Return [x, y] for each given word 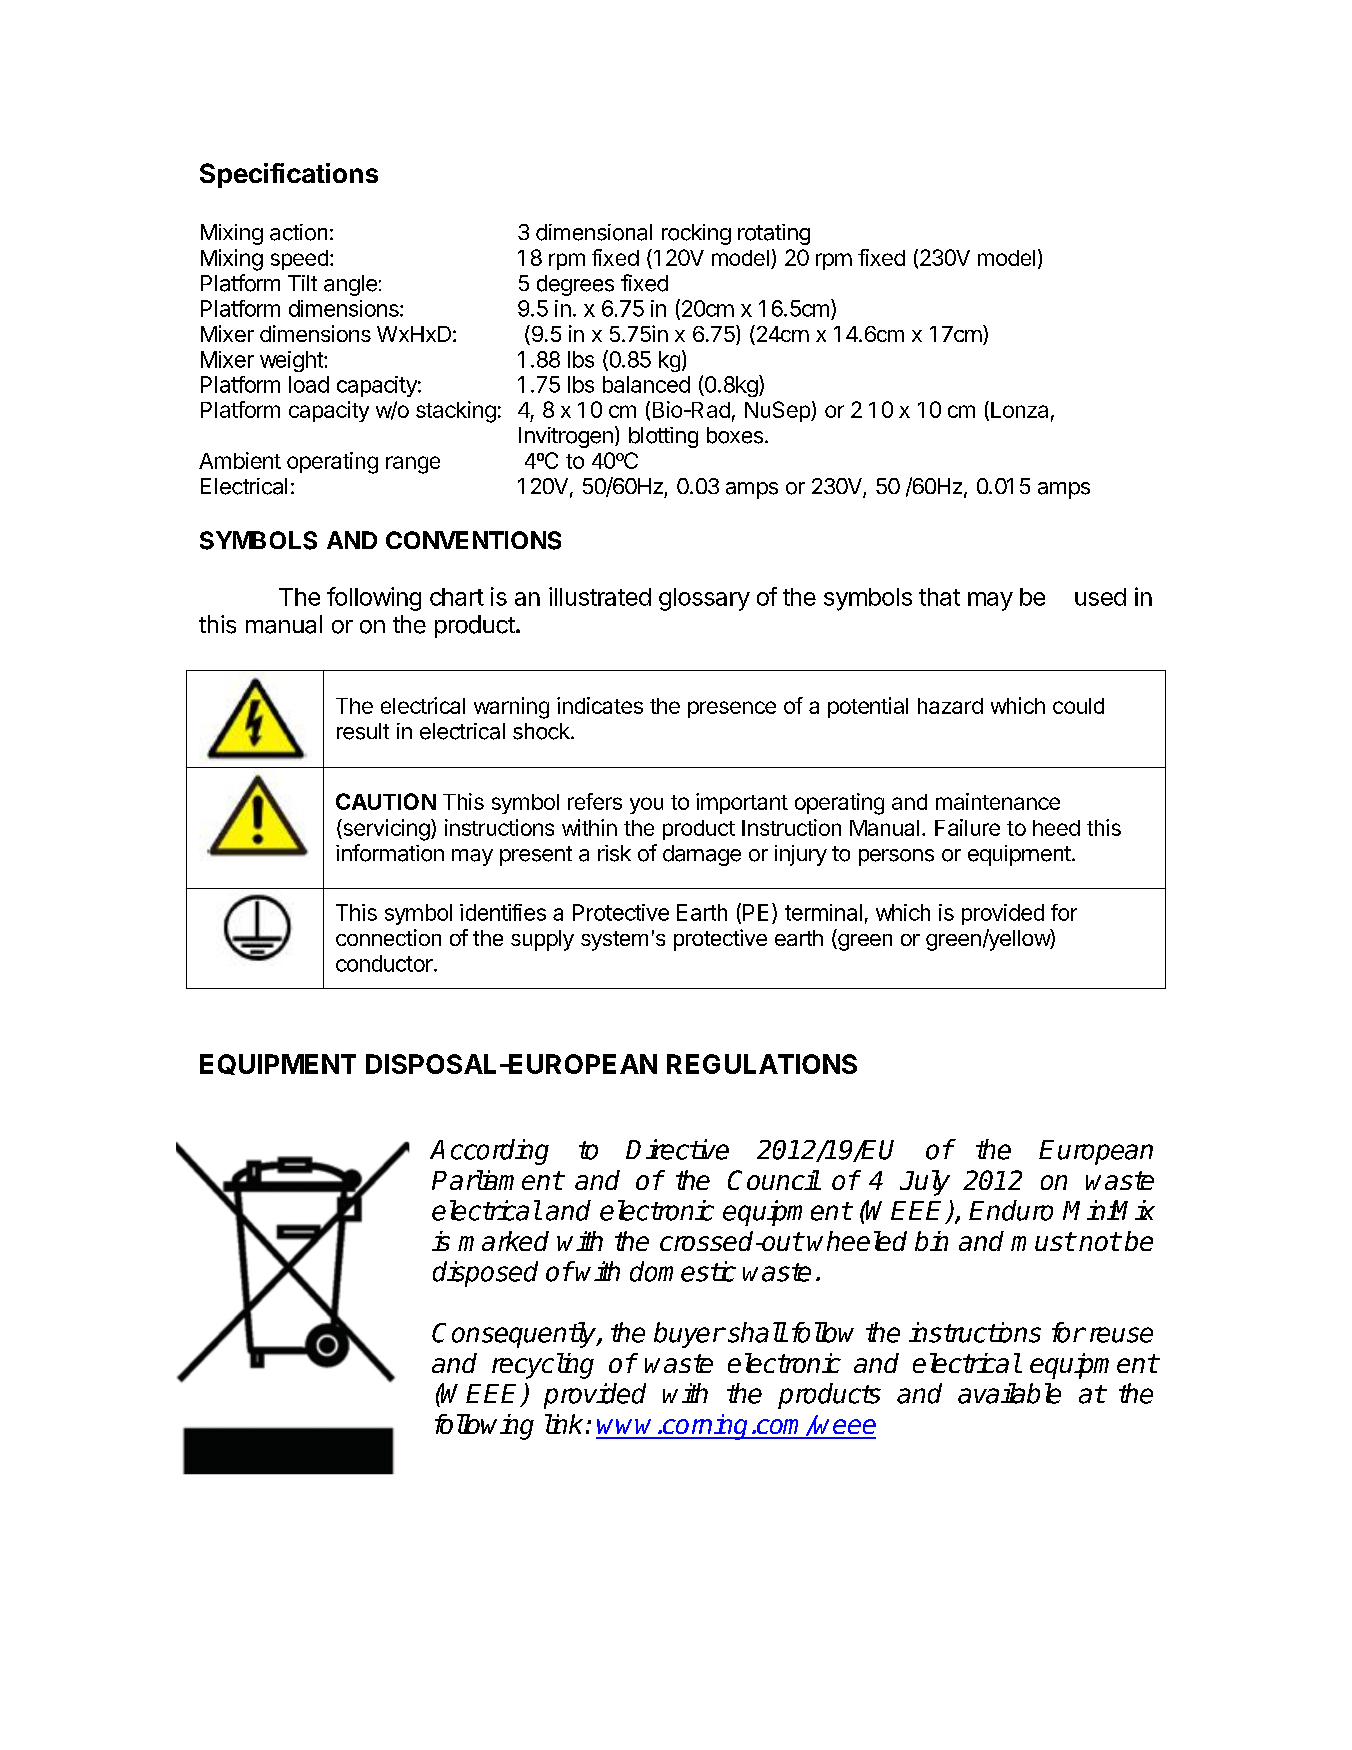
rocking [696, 234]
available [1009, 1393]
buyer [689, 1335]
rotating [774, 234]
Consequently [515, 1335]
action [298, 232]
